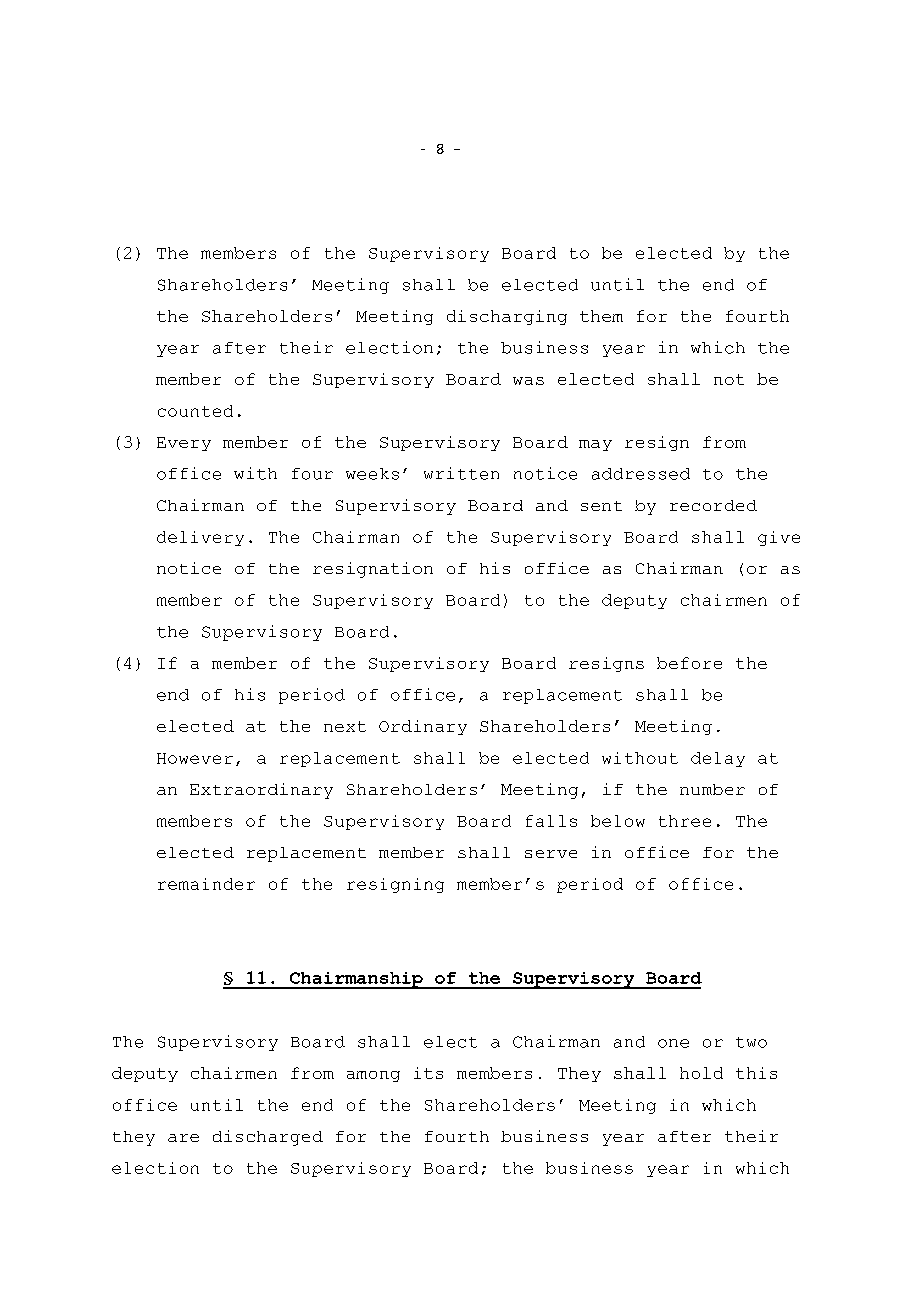 Image resolution: width=924 pixels, height=1302 pixels. Describe the element at coordinates (507, 317) in the screenshot. I see `discharging` at that location.
